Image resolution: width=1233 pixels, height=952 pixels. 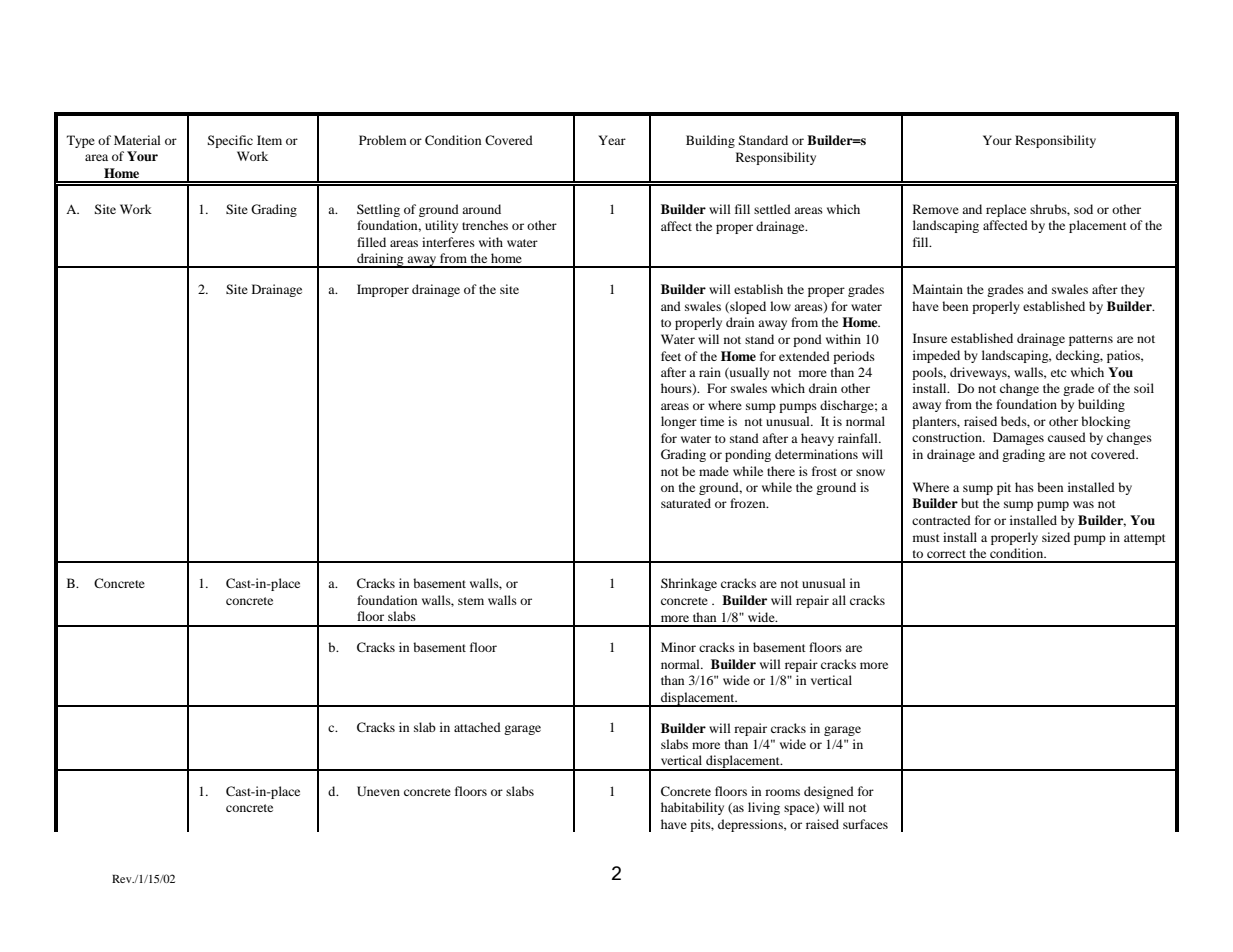 I want to click on sod, so click(x=1083, y=209).
